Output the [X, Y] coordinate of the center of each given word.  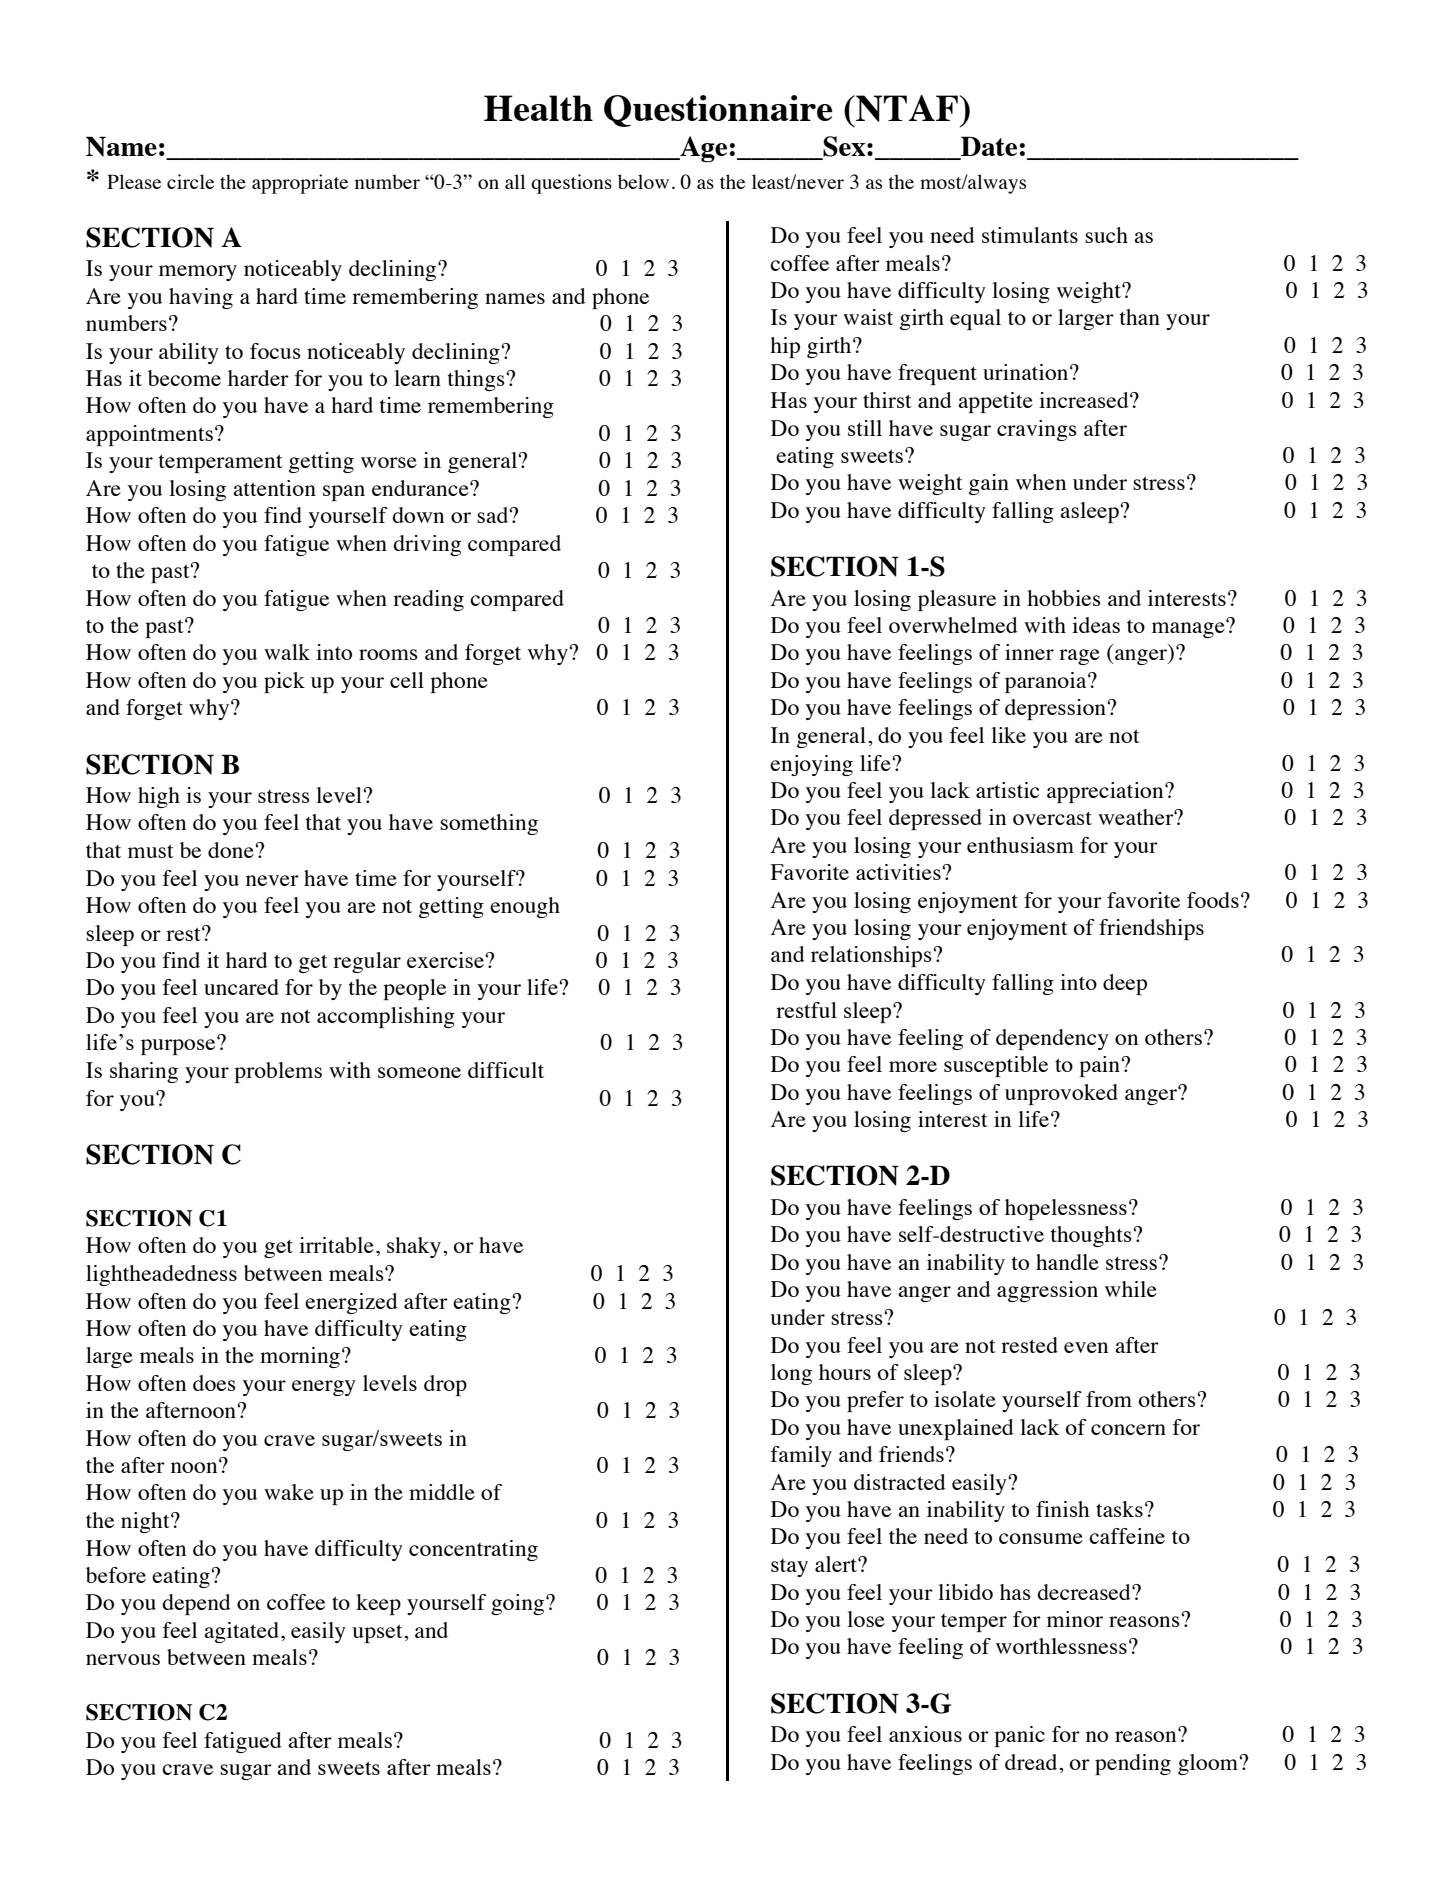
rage [1079, 657]
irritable [336, 1245]
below [643, 181]
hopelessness [1066, 1209]
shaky [414, 1247]
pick [284, 682]
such [1106, 235]
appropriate [300, 184]
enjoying [811, 765]
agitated [241, 1632]
